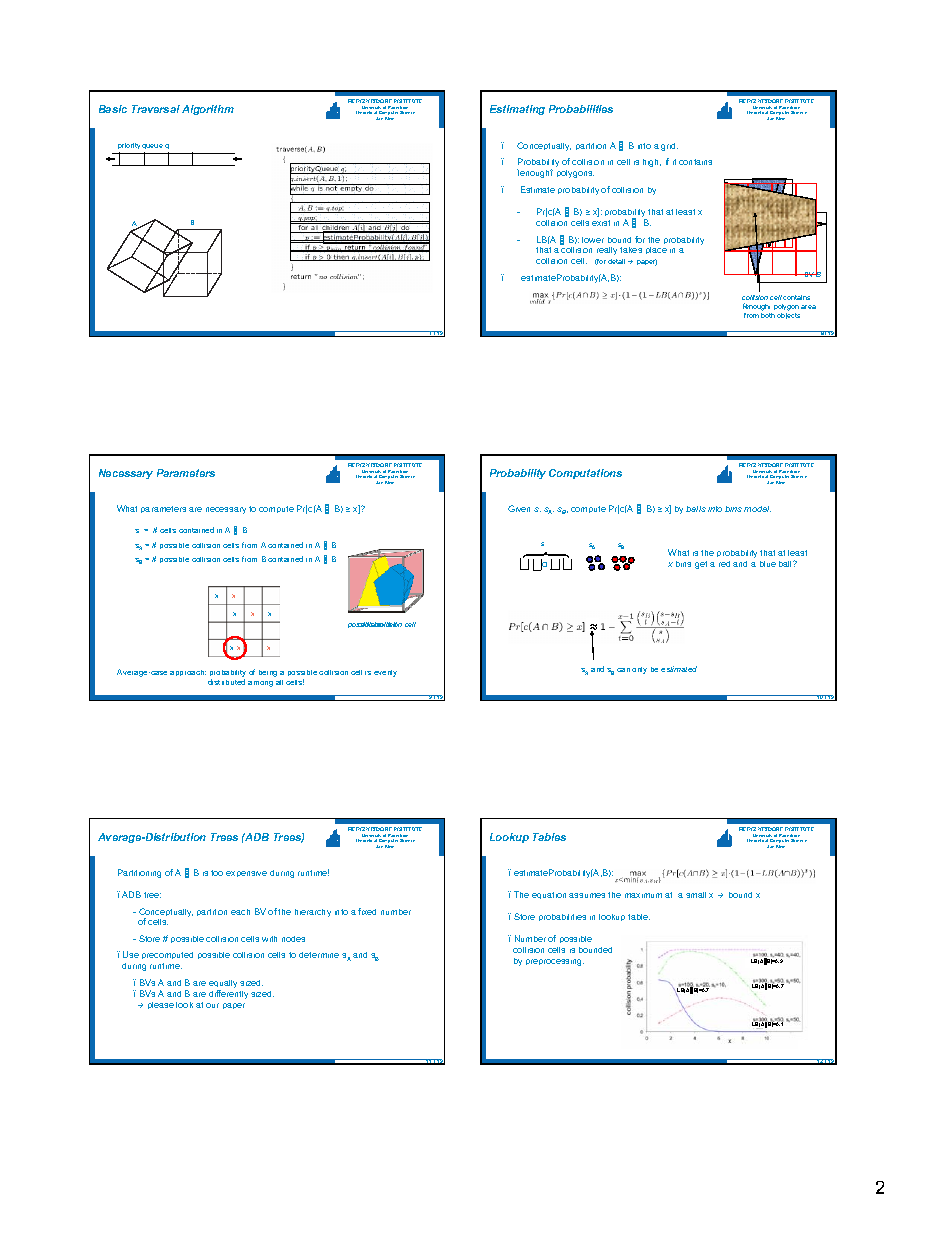 The image size is (952, 1233). I want to click on approach, so click(188, 673).
